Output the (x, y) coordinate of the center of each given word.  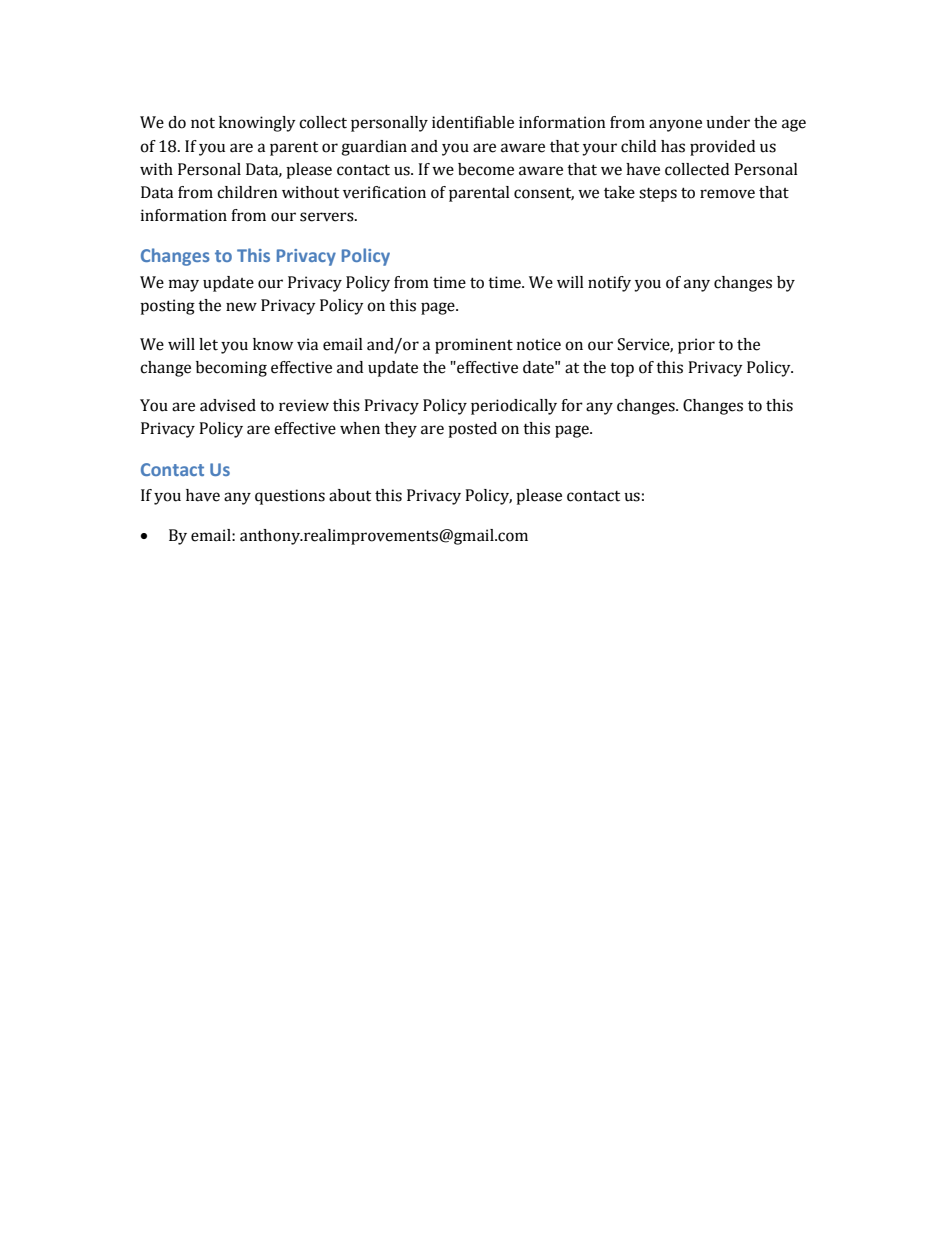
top (622, 370)
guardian (374, 148)
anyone (675, 125)
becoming (231, 369)
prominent (474, 346)
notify (609, 284)
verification (384, 192)
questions (290, 497)
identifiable (473, 122)
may (184, 285)
